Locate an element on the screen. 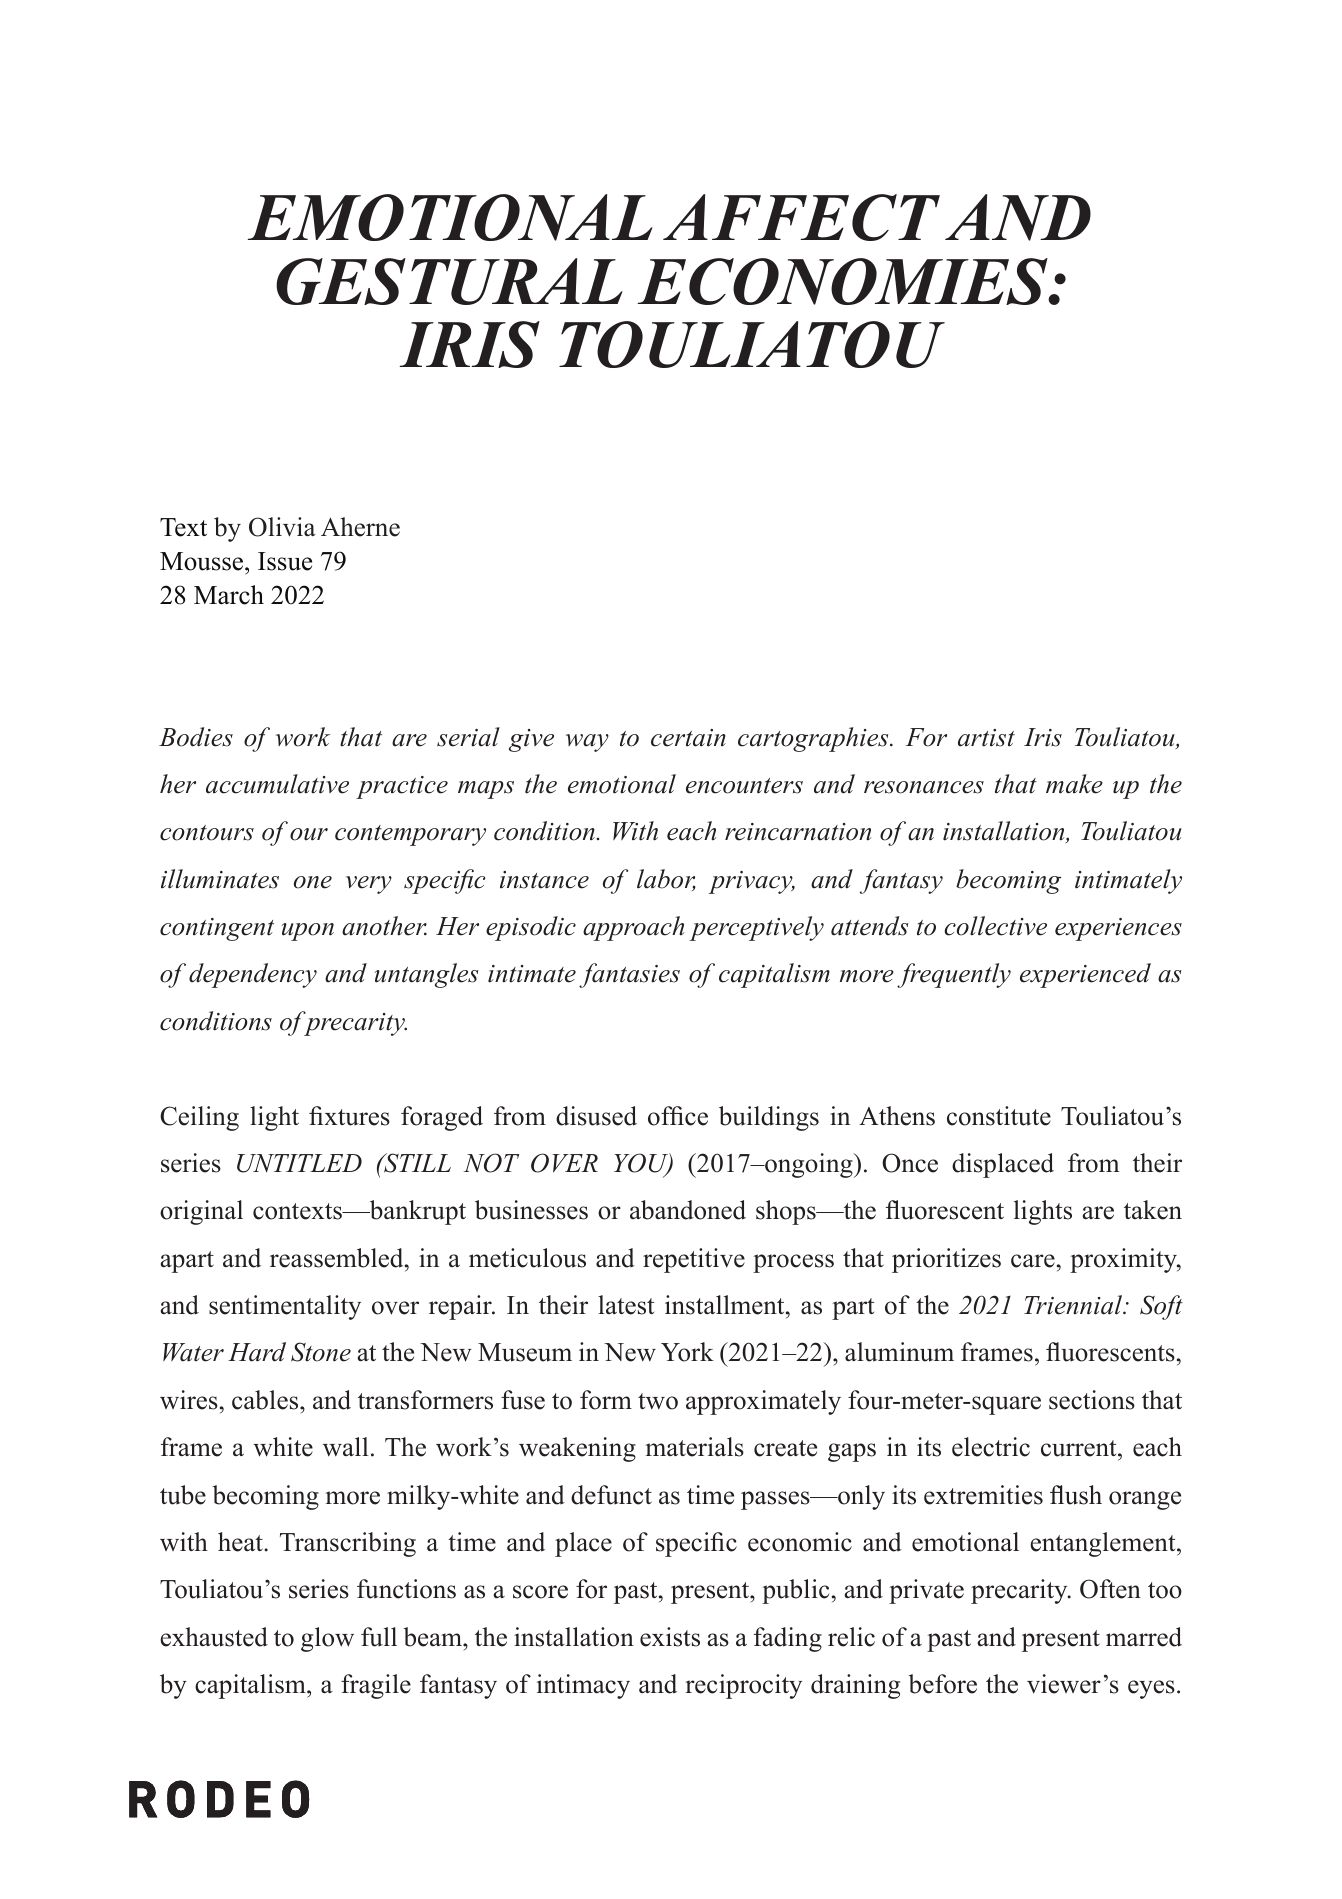  constitute is located at coordinates (999, 1116).
